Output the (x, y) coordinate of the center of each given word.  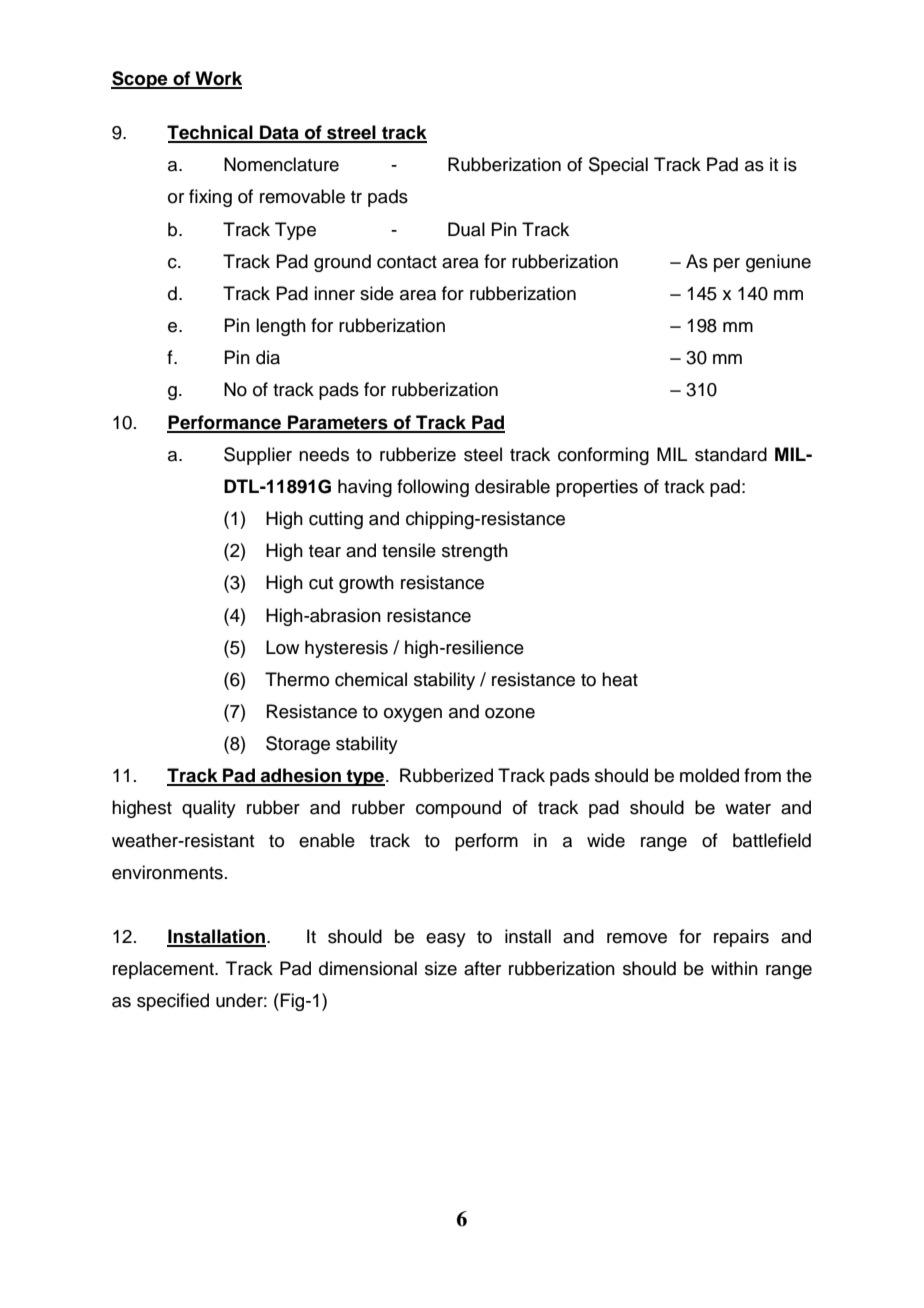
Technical (211, 133)
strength (475, 552)
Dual (466, 229)
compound (458, 809)
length (281, 327)
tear (325, 551)
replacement (164, 970)
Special (618, 166)
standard (731, 454)
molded (709, 775)
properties (597, 488)
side (377, 293)
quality (209, 809)
